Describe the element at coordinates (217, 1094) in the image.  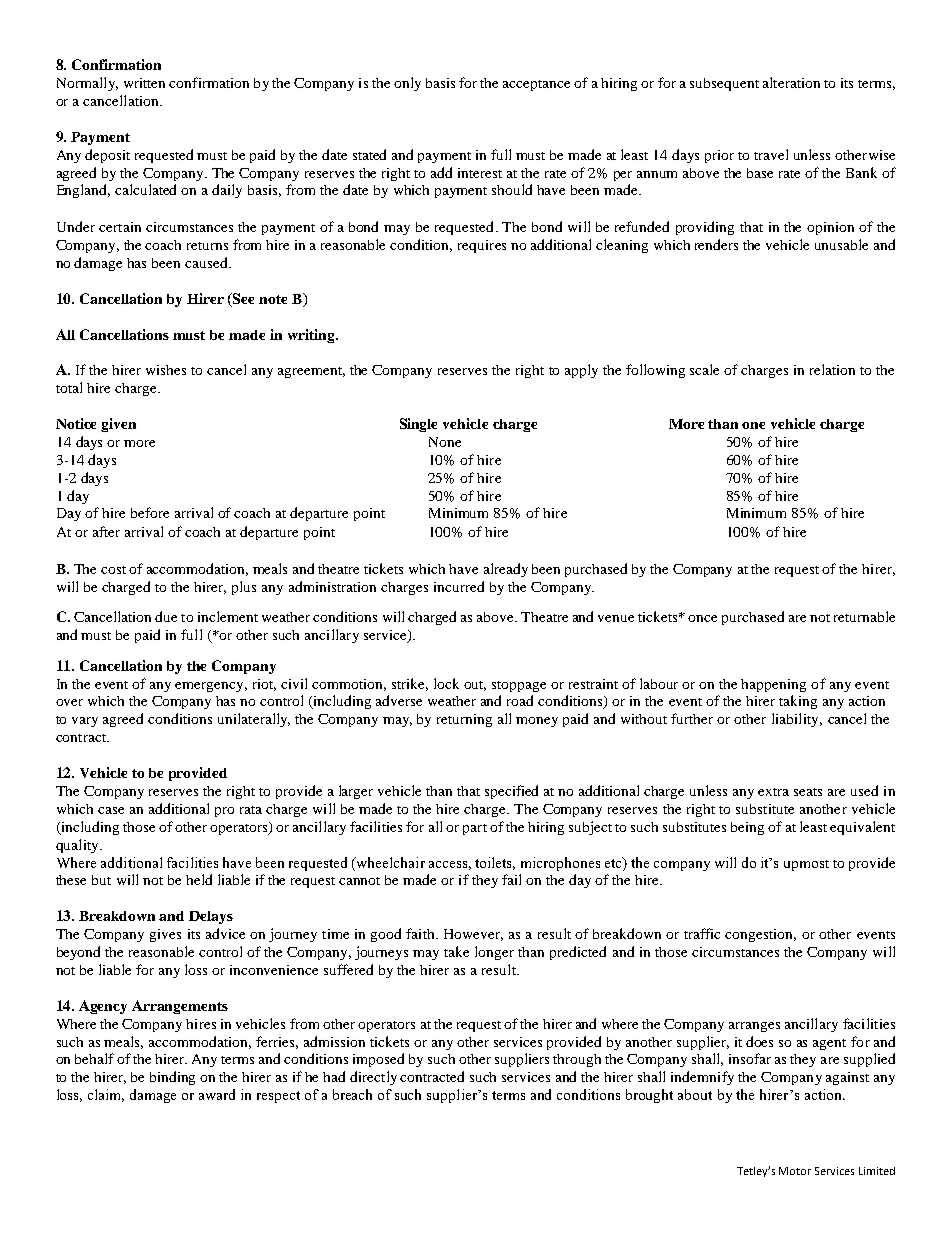
I see `award` at that location.
